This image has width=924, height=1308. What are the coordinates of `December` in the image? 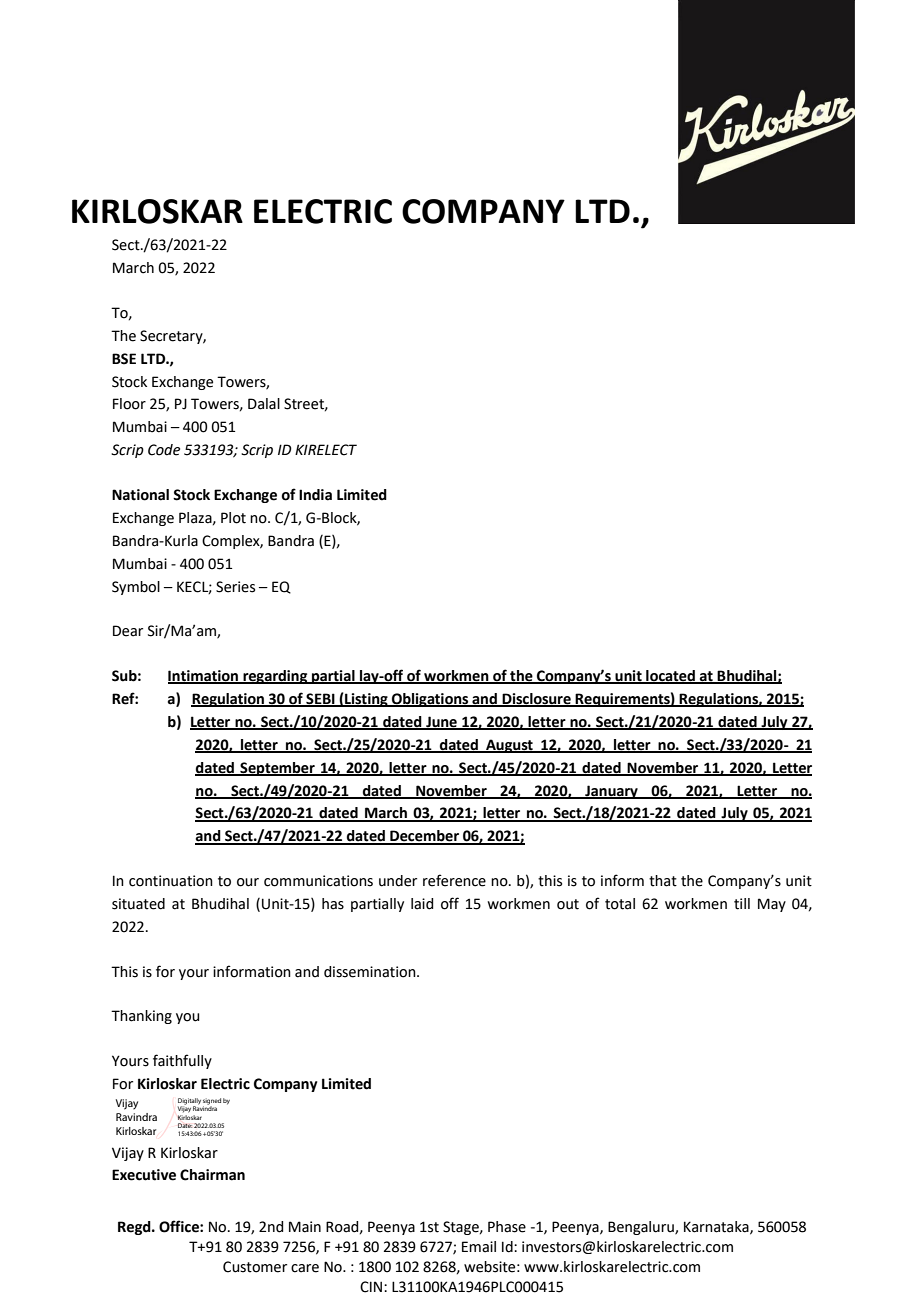 It's located at (424, 837).
